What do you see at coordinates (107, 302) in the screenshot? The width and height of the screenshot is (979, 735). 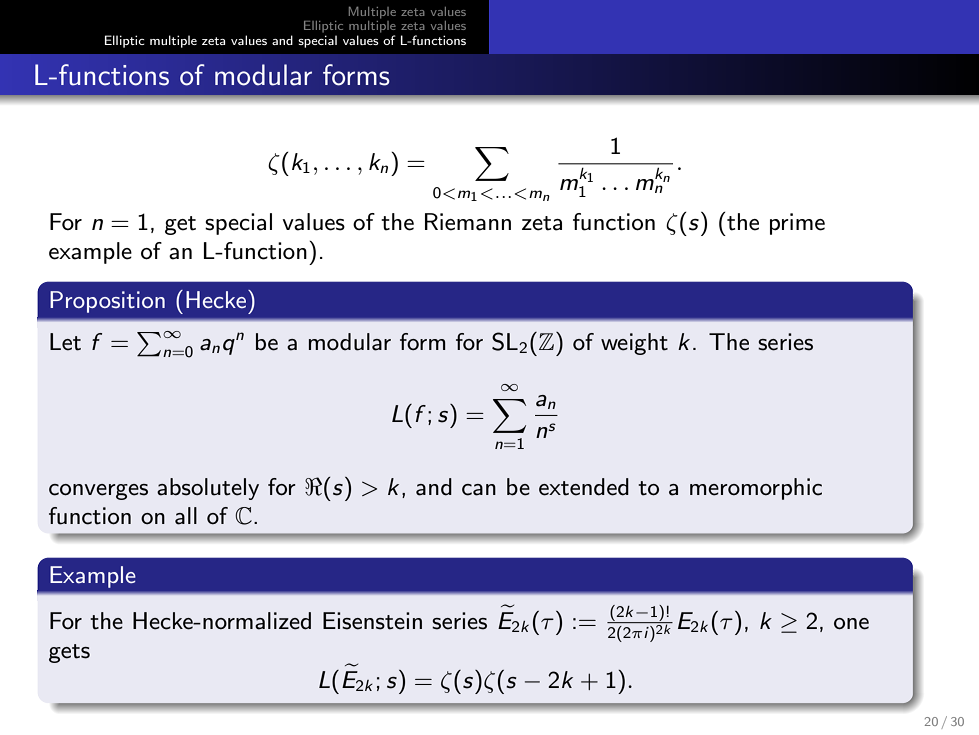 I see `Proposition` at bounding box center [107, 302].
